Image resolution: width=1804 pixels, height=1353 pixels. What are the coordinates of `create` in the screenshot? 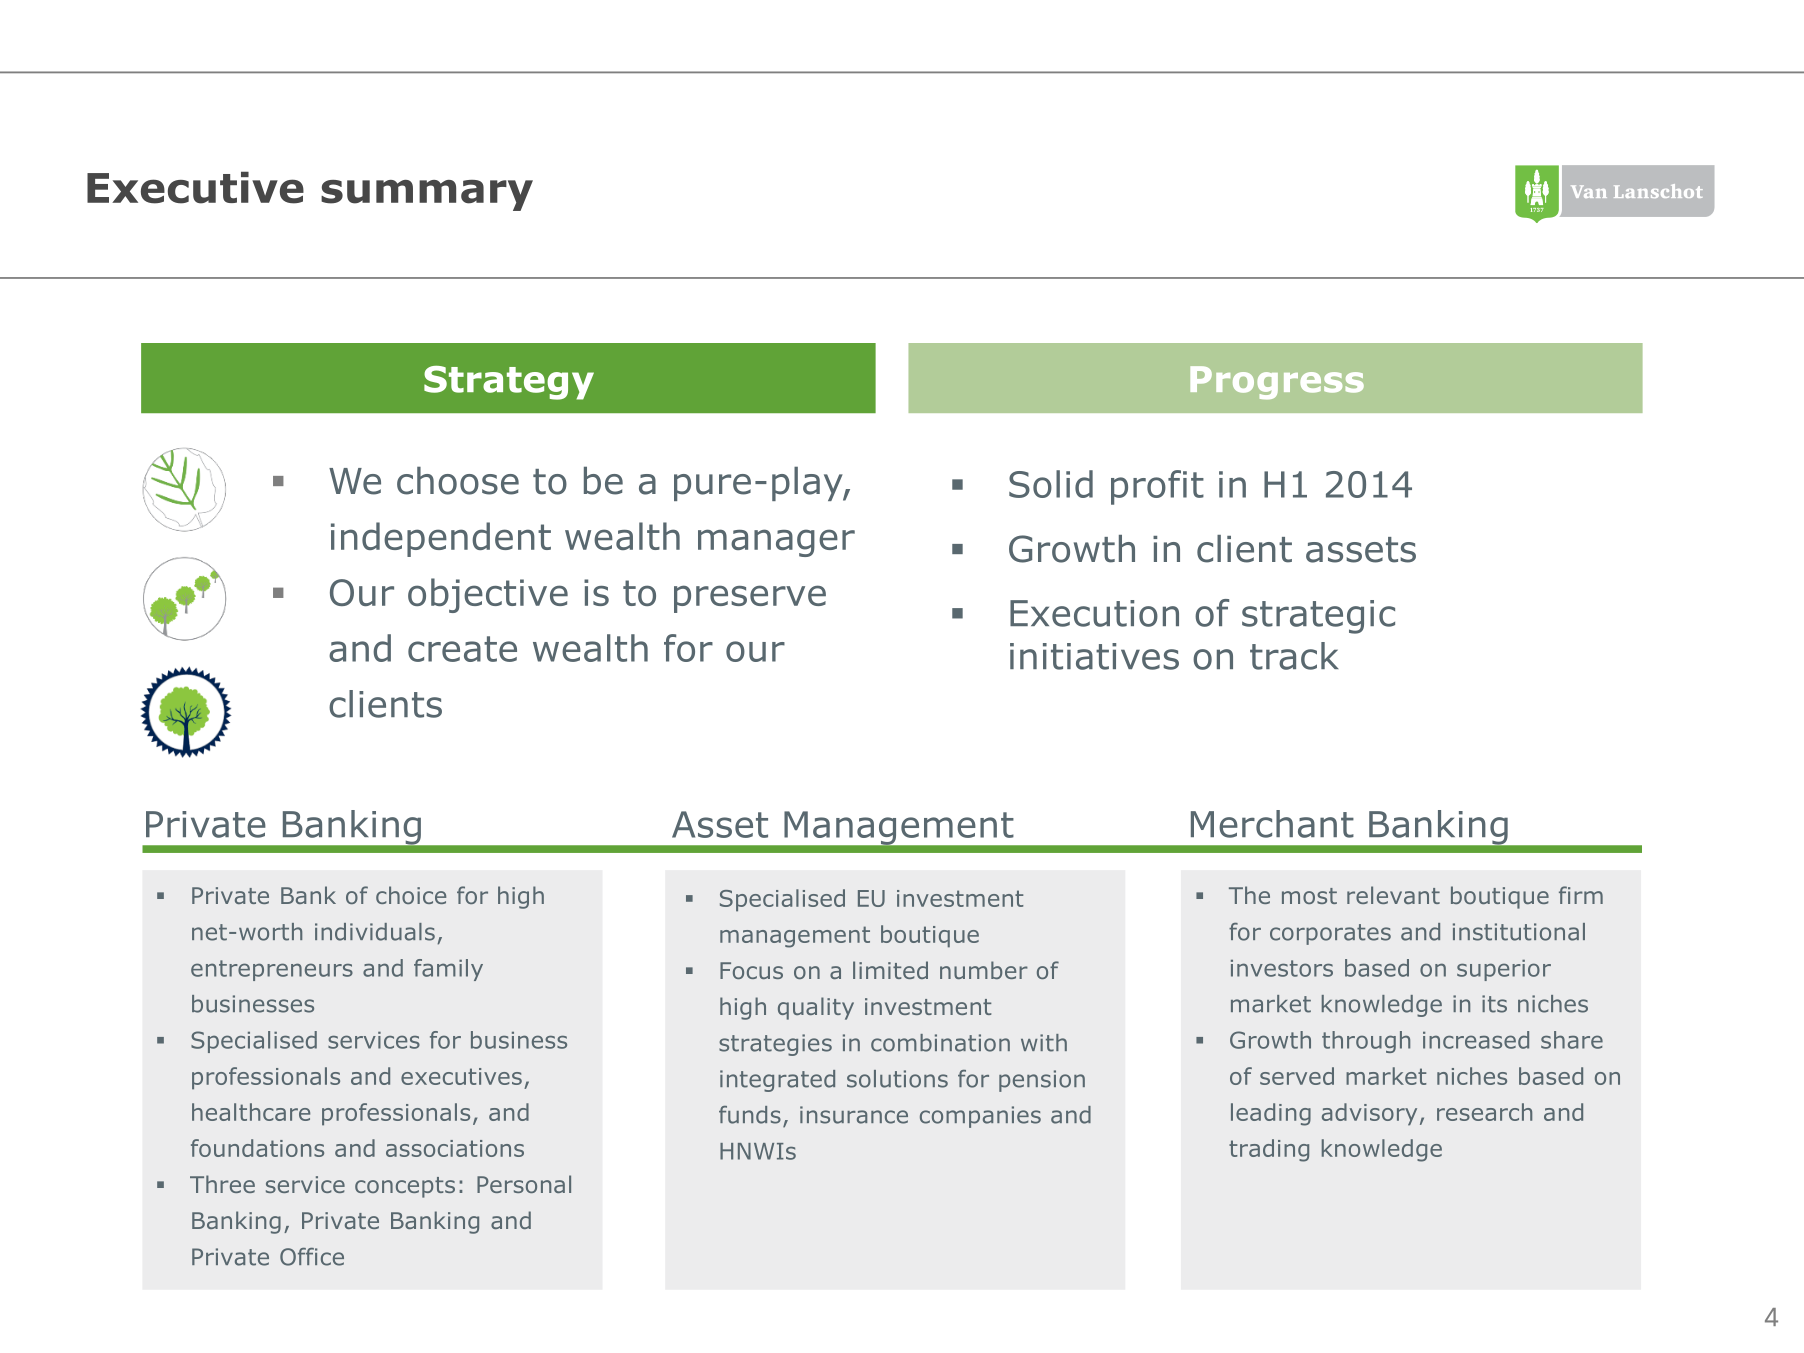 It's located at (462, 649).
